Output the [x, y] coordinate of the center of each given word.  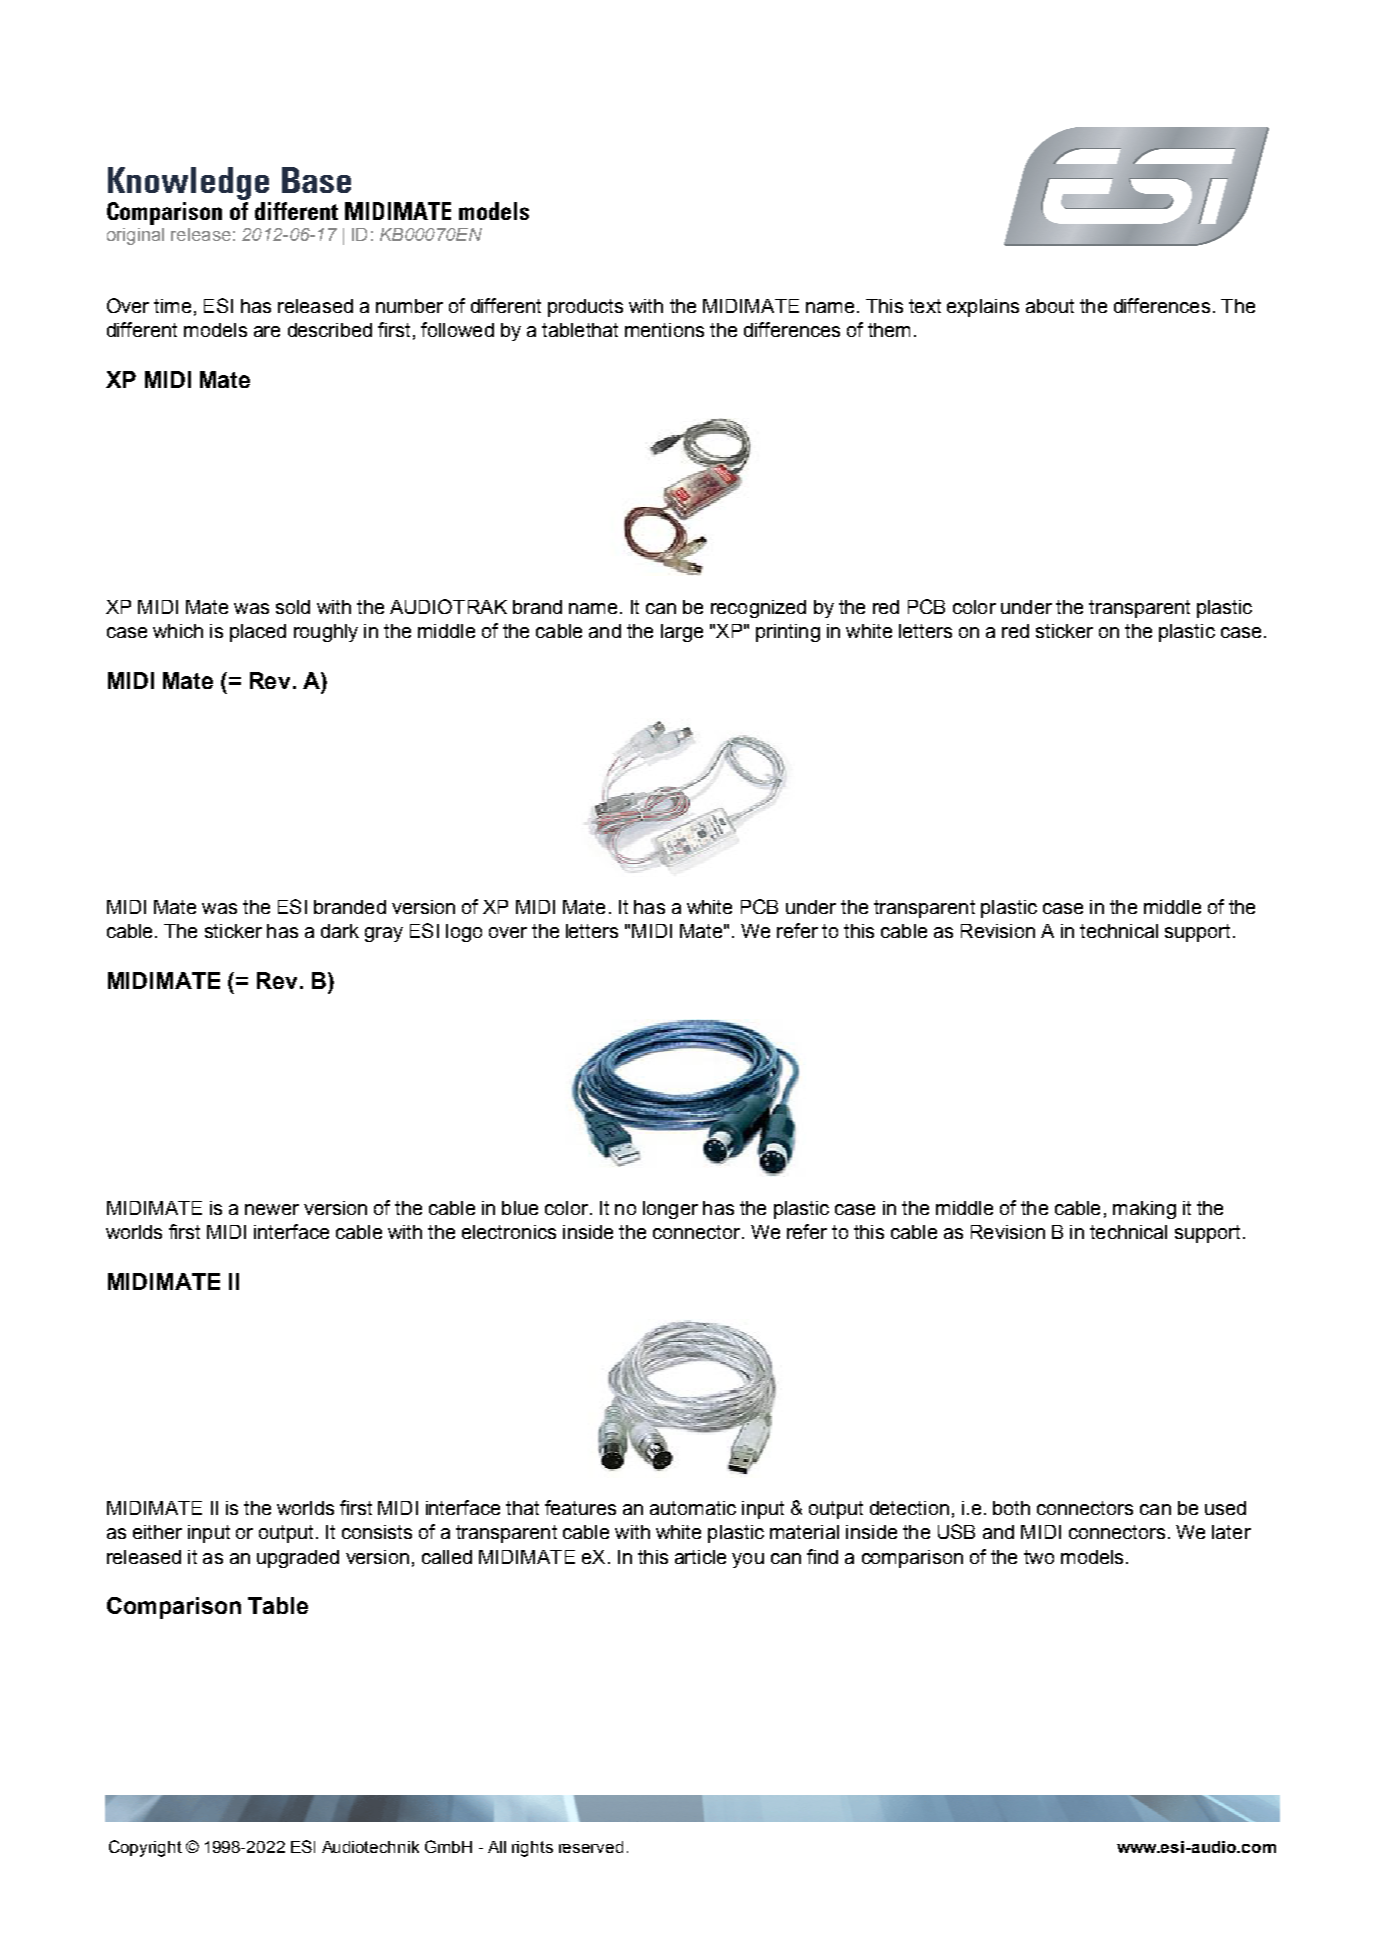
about [1050, 306]
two [1039, 1557]
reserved [591, 1847]
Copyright [145, 1848]
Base [316, 180]
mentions [664, 330]
